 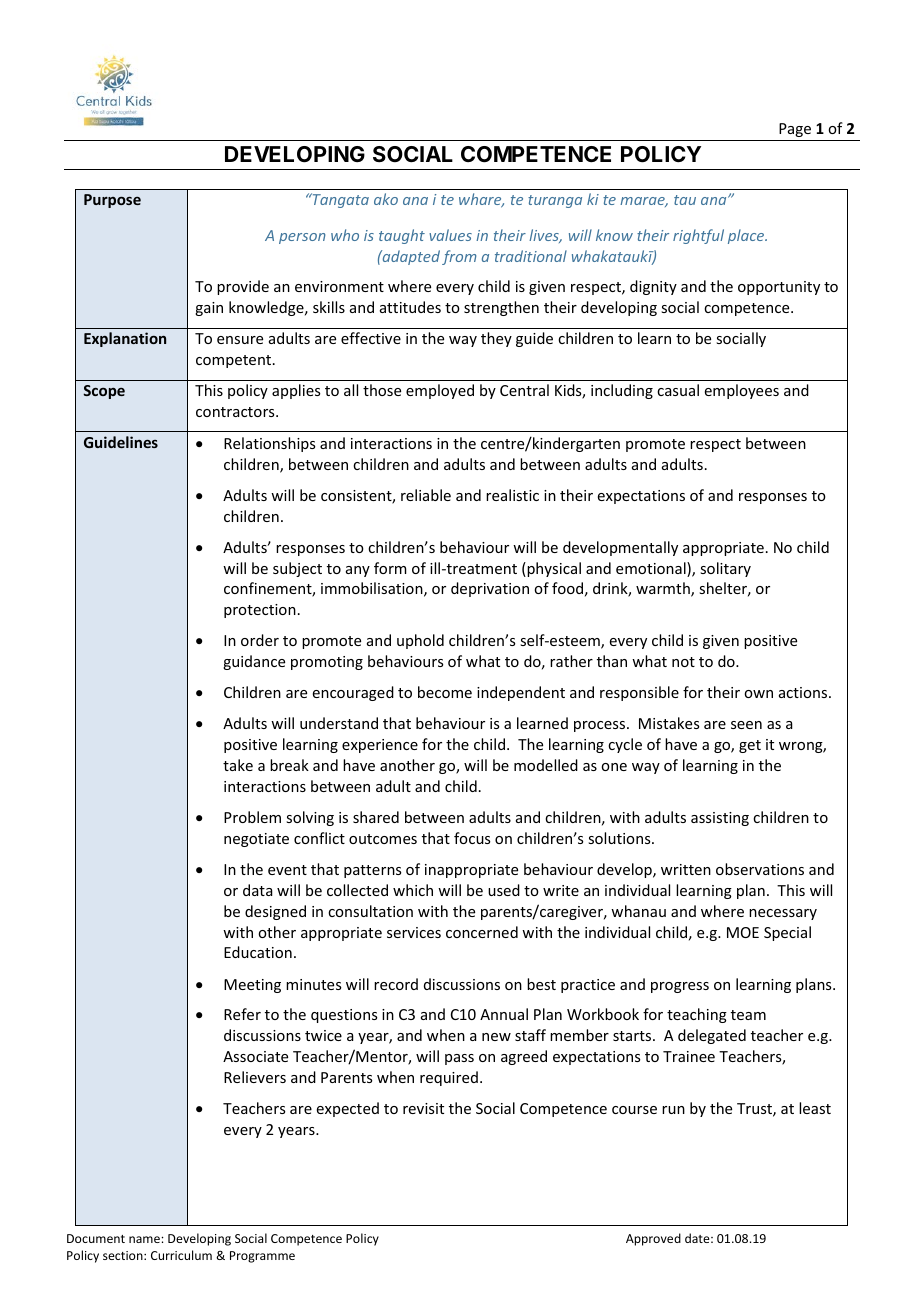 I want to click on revisit, so click(x=423, y=1108).
